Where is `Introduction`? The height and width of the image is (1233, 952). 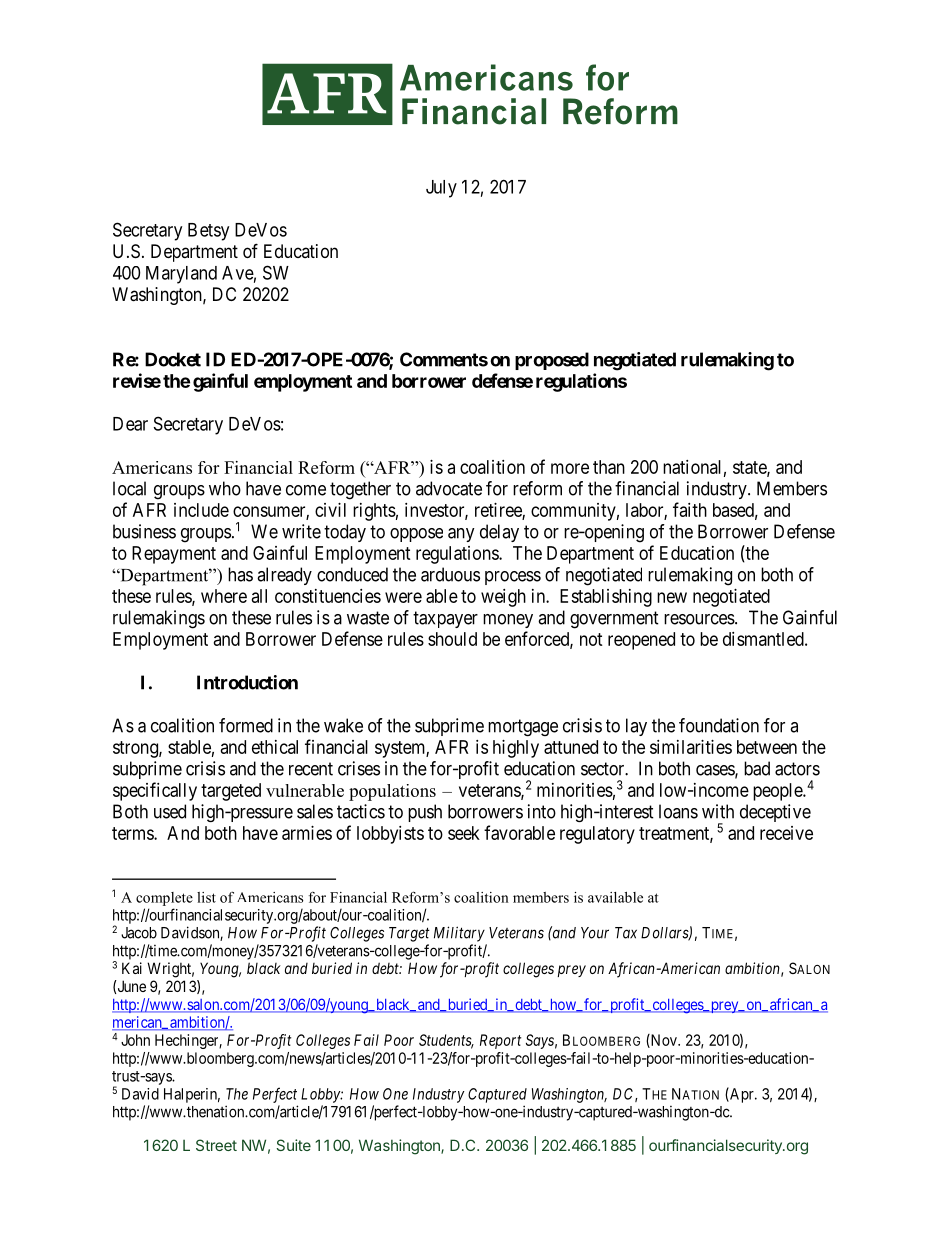
Introduction is located at coordinates (247, 682).
